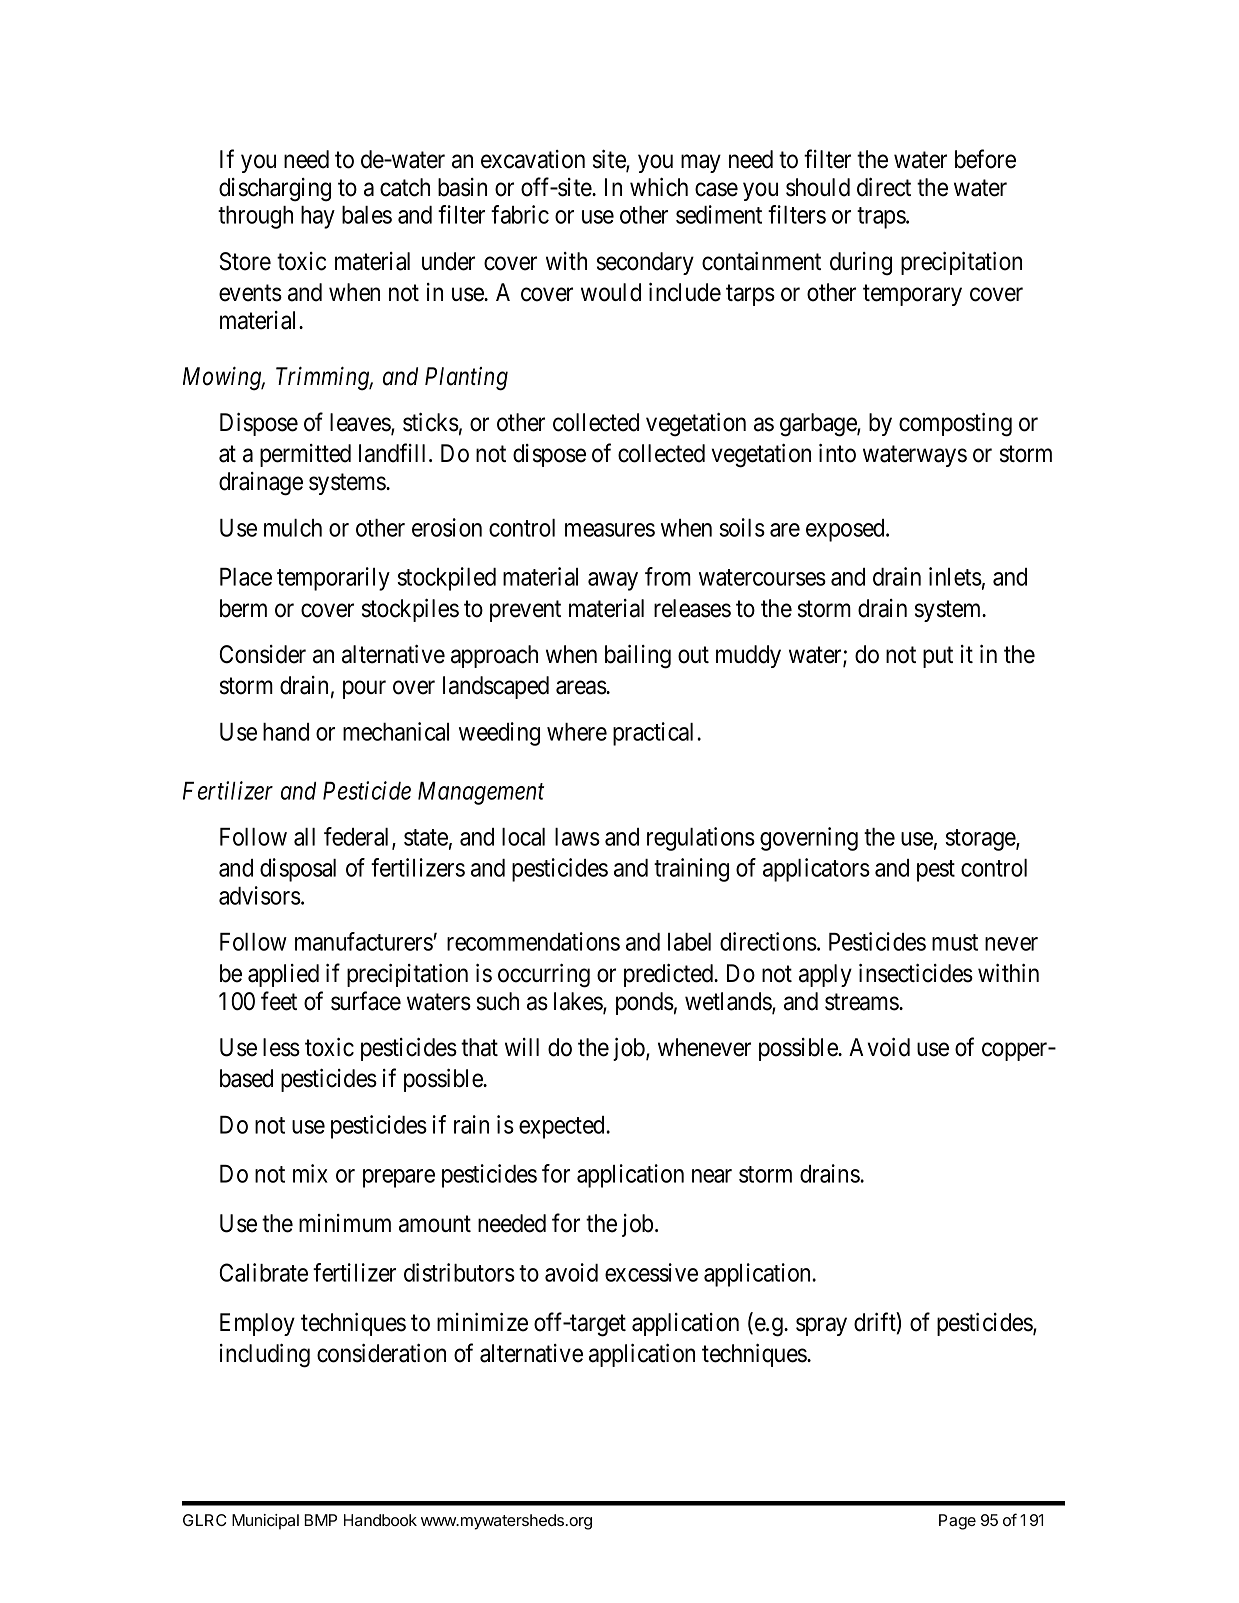 Image resolution: width=1239 pixels, height=1603 pixels. I want to click on which, so click(659, 187).
